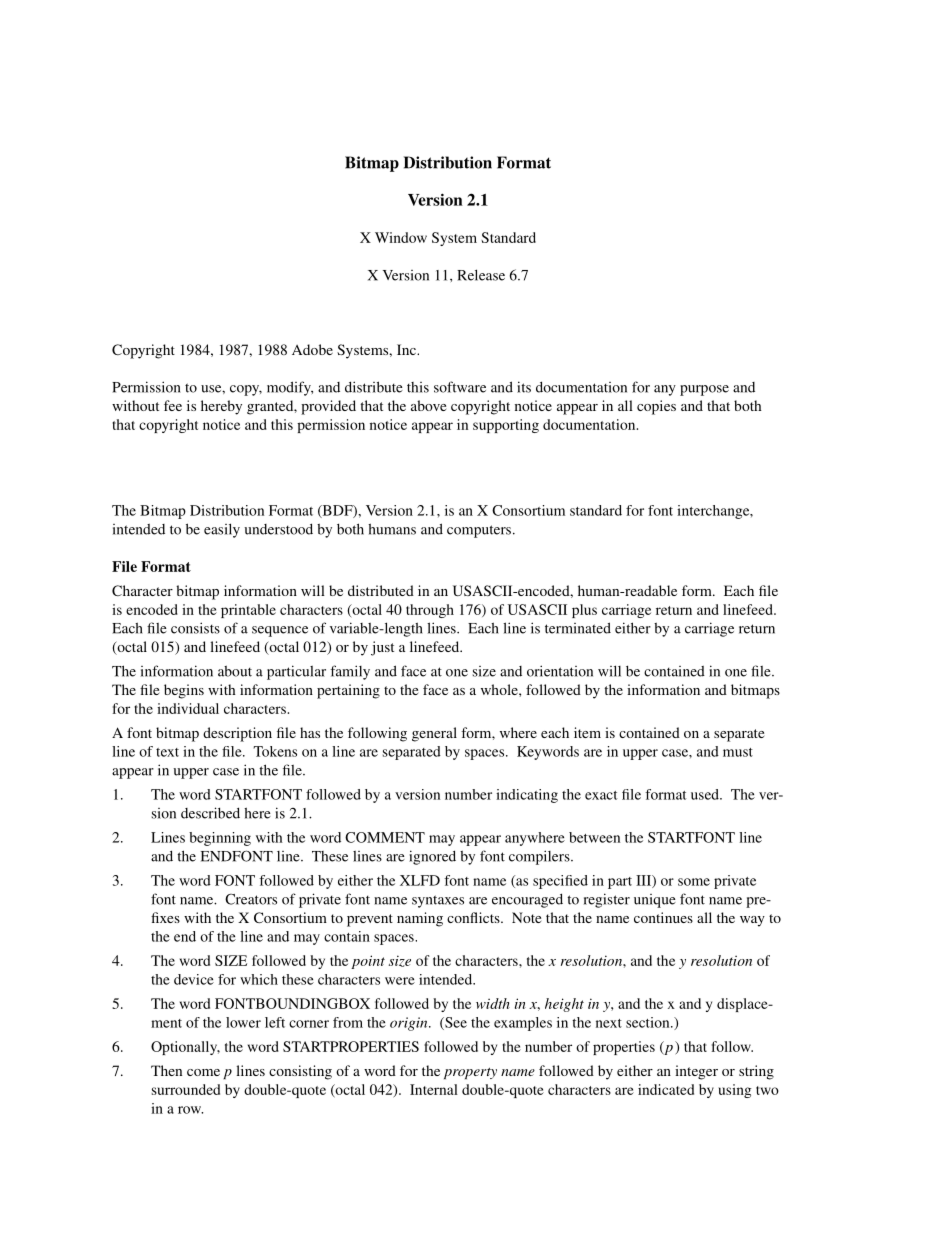  What do you see at coordinates (203, 1072) in the page?
I see `come` at bounding box center [203, 1072].
